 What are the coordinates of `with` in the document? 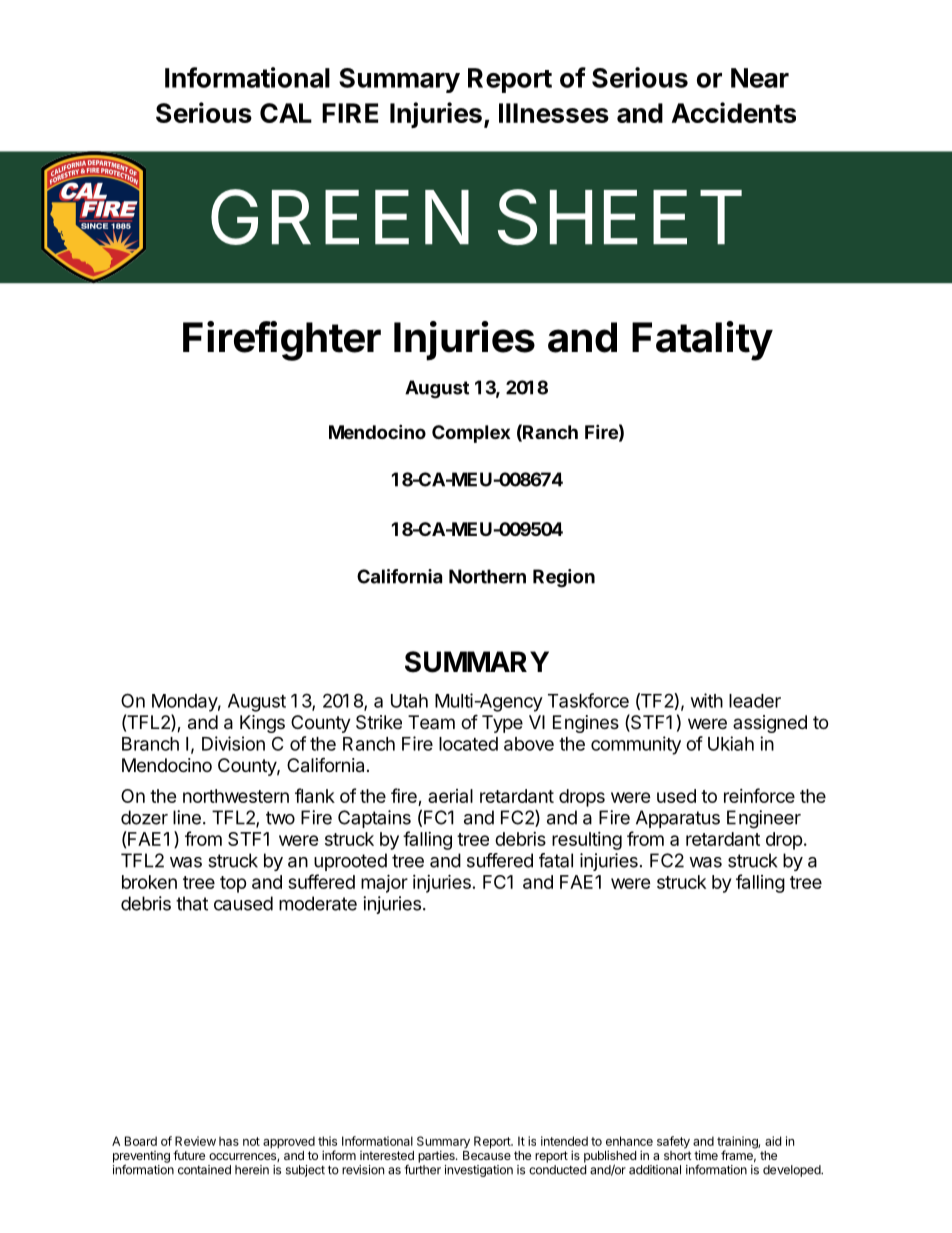 It's located at (707, 700).
